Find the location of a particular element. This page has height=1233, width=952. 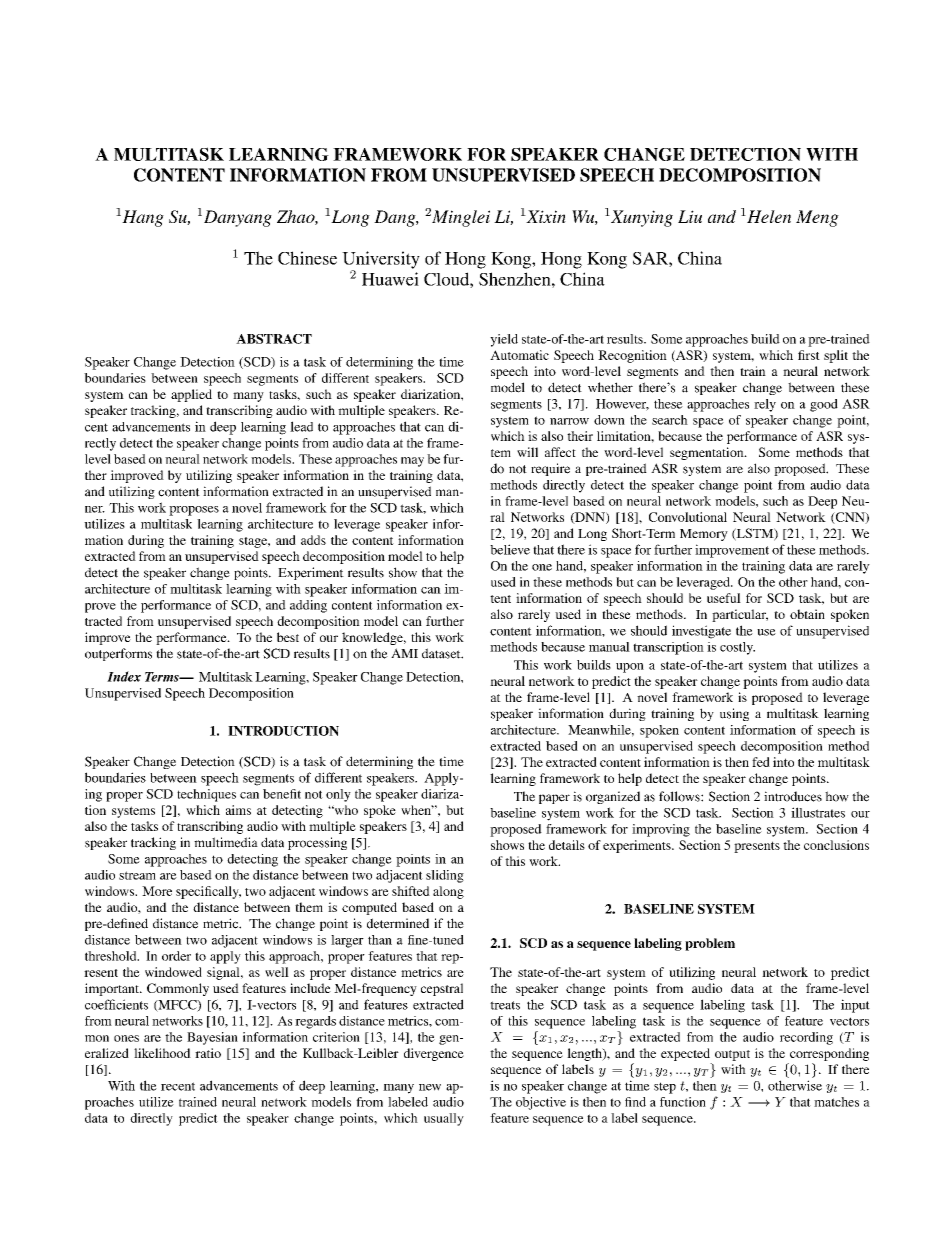

Meng is located at coordinates (817, 218).
